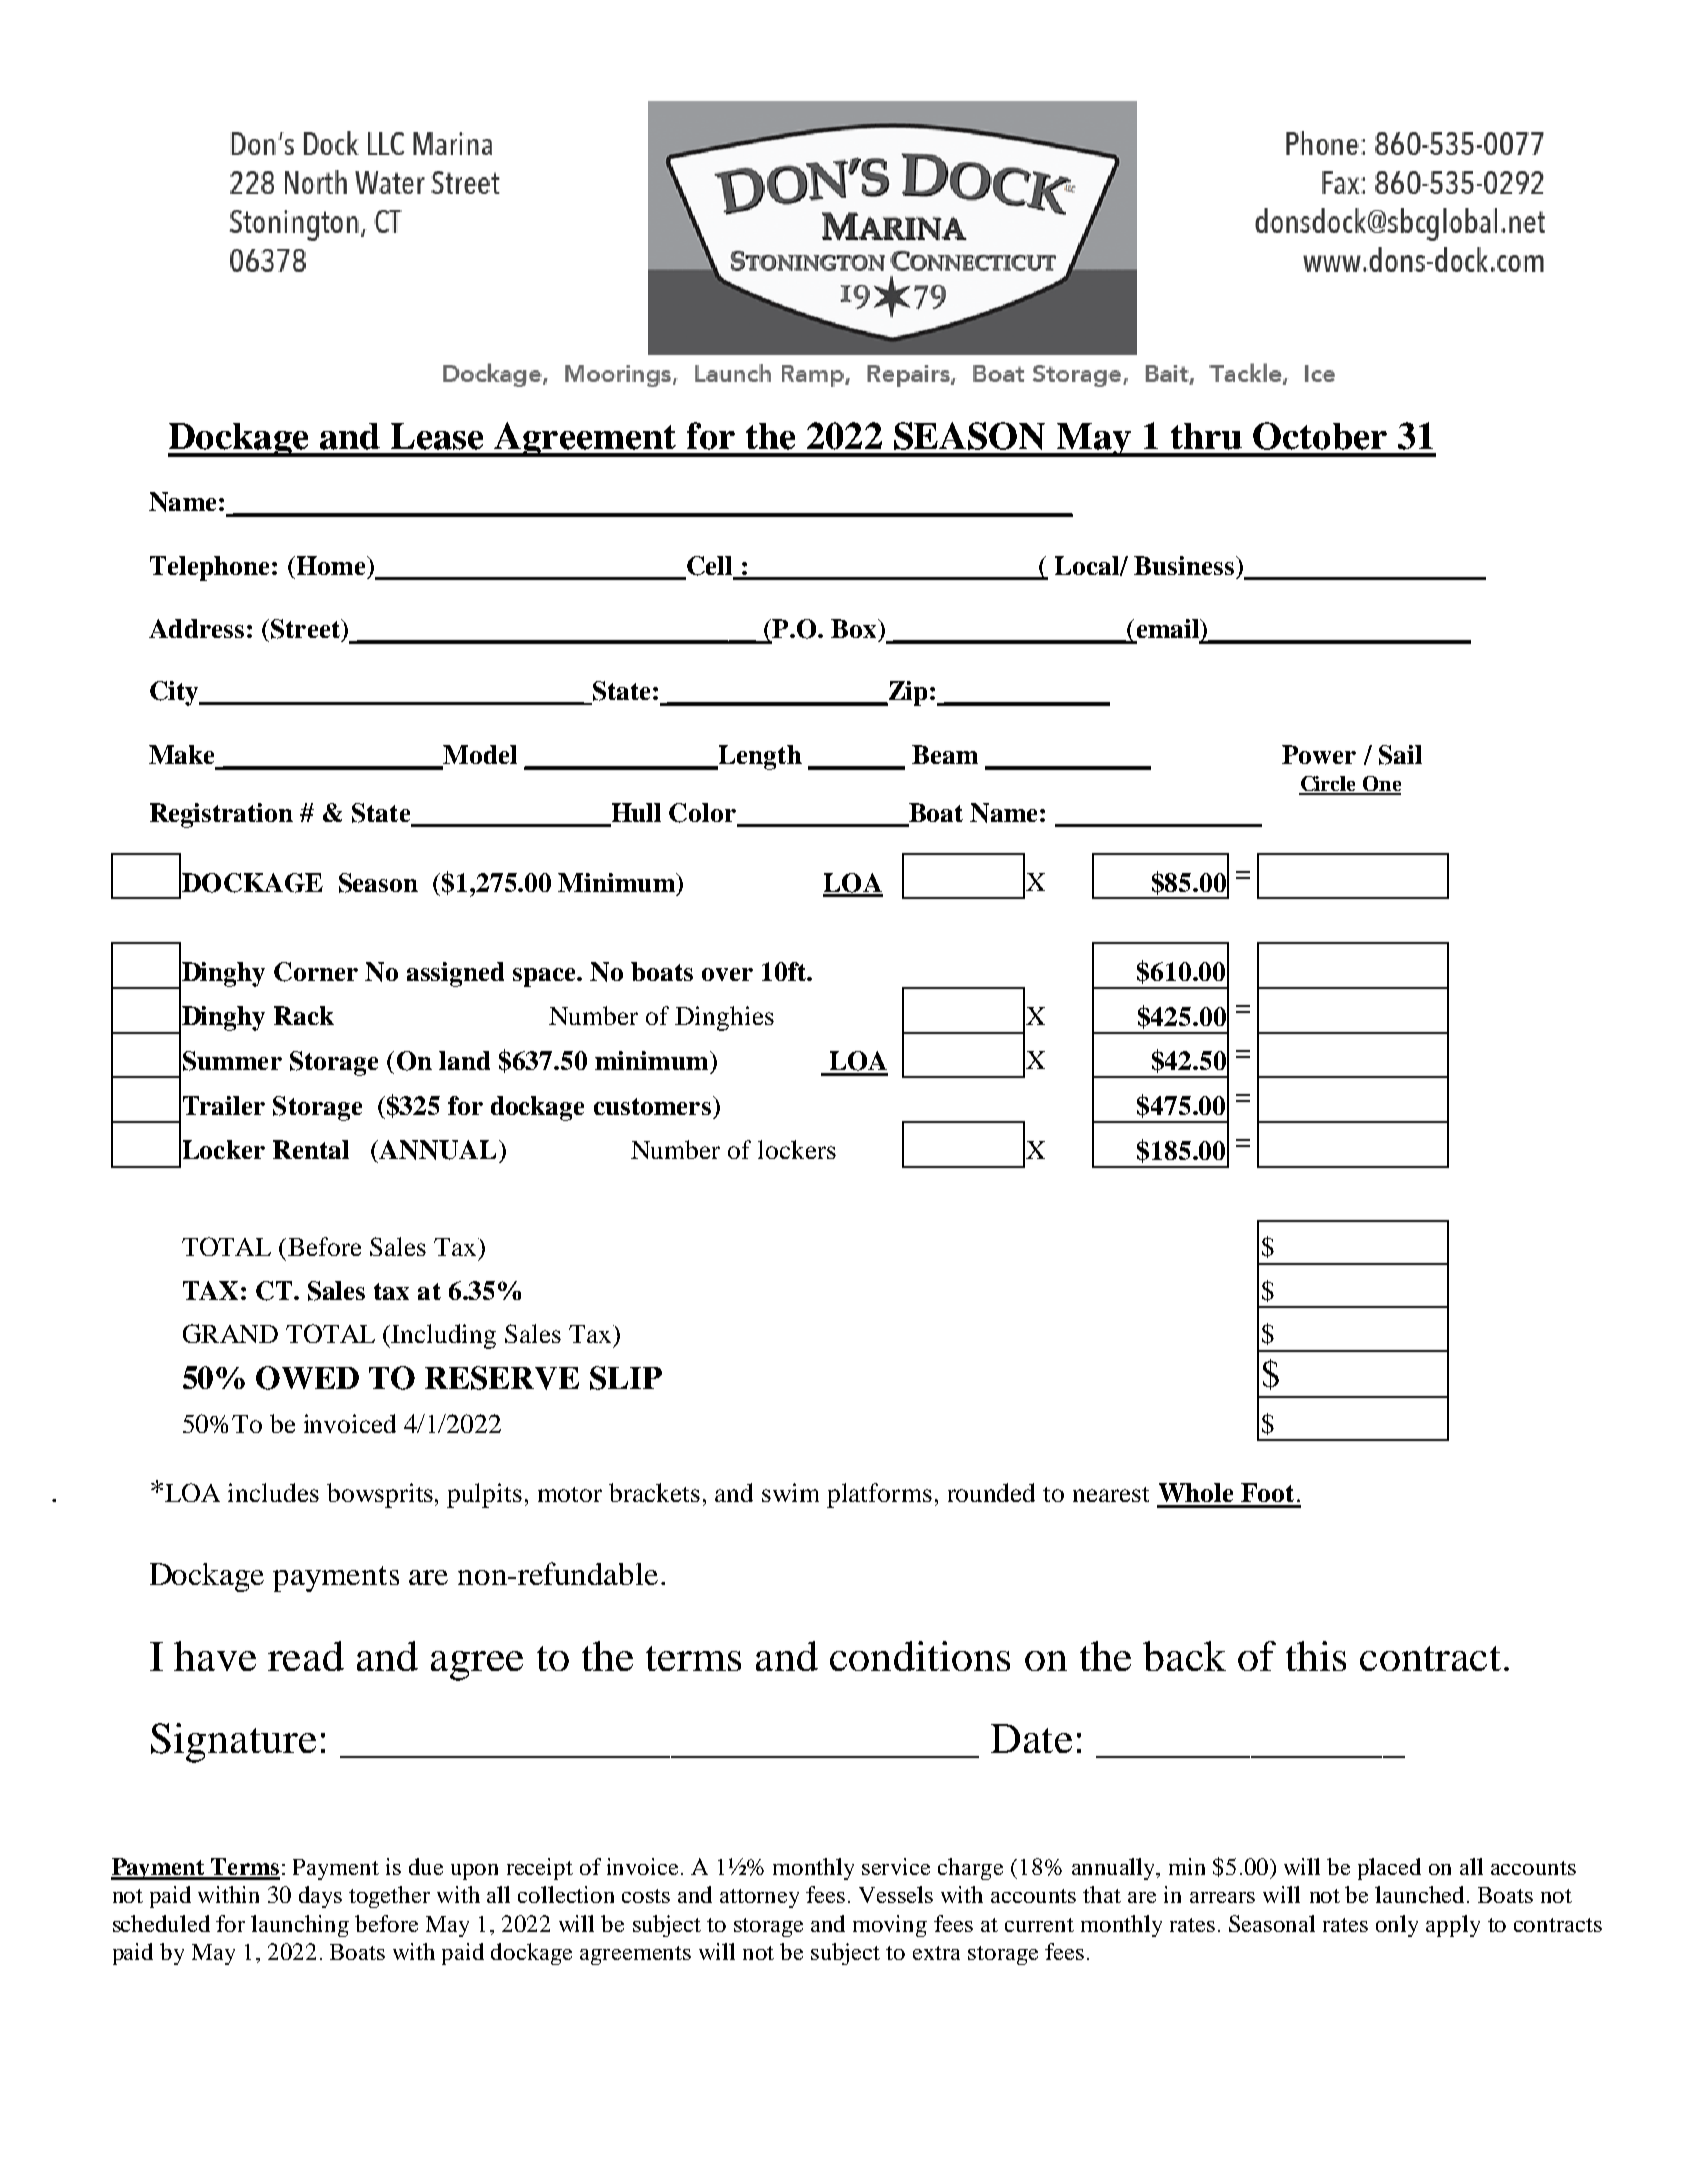  Describe the element at coordinates (437, 436) in the screenshot. I see `Lease` at that location.
